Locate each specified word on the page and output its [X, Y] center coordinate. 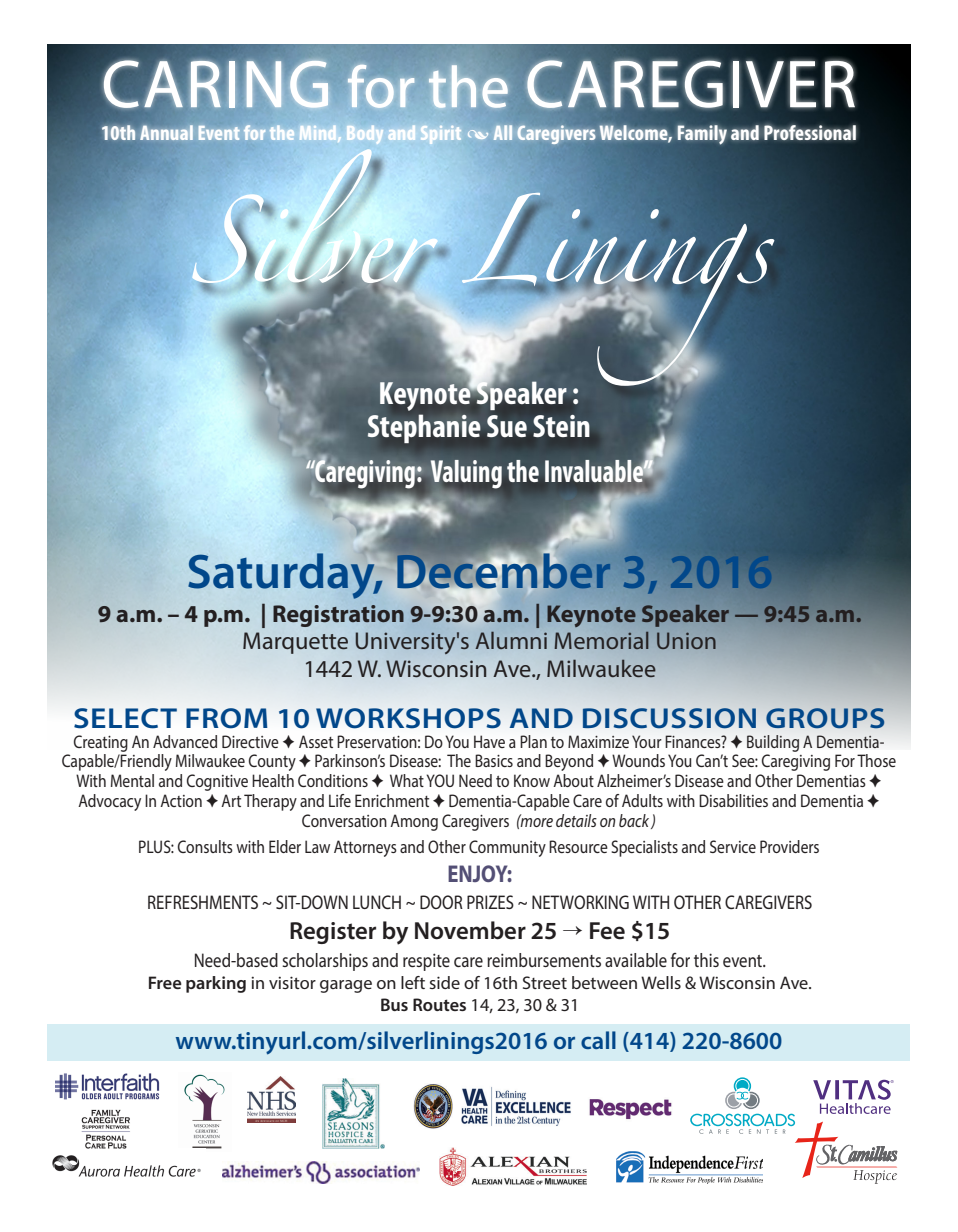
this [706, 960]
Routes [439, 1004]
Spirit [441, 135]
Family [702, 135]
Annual [166, 132]
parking [216, 984]
